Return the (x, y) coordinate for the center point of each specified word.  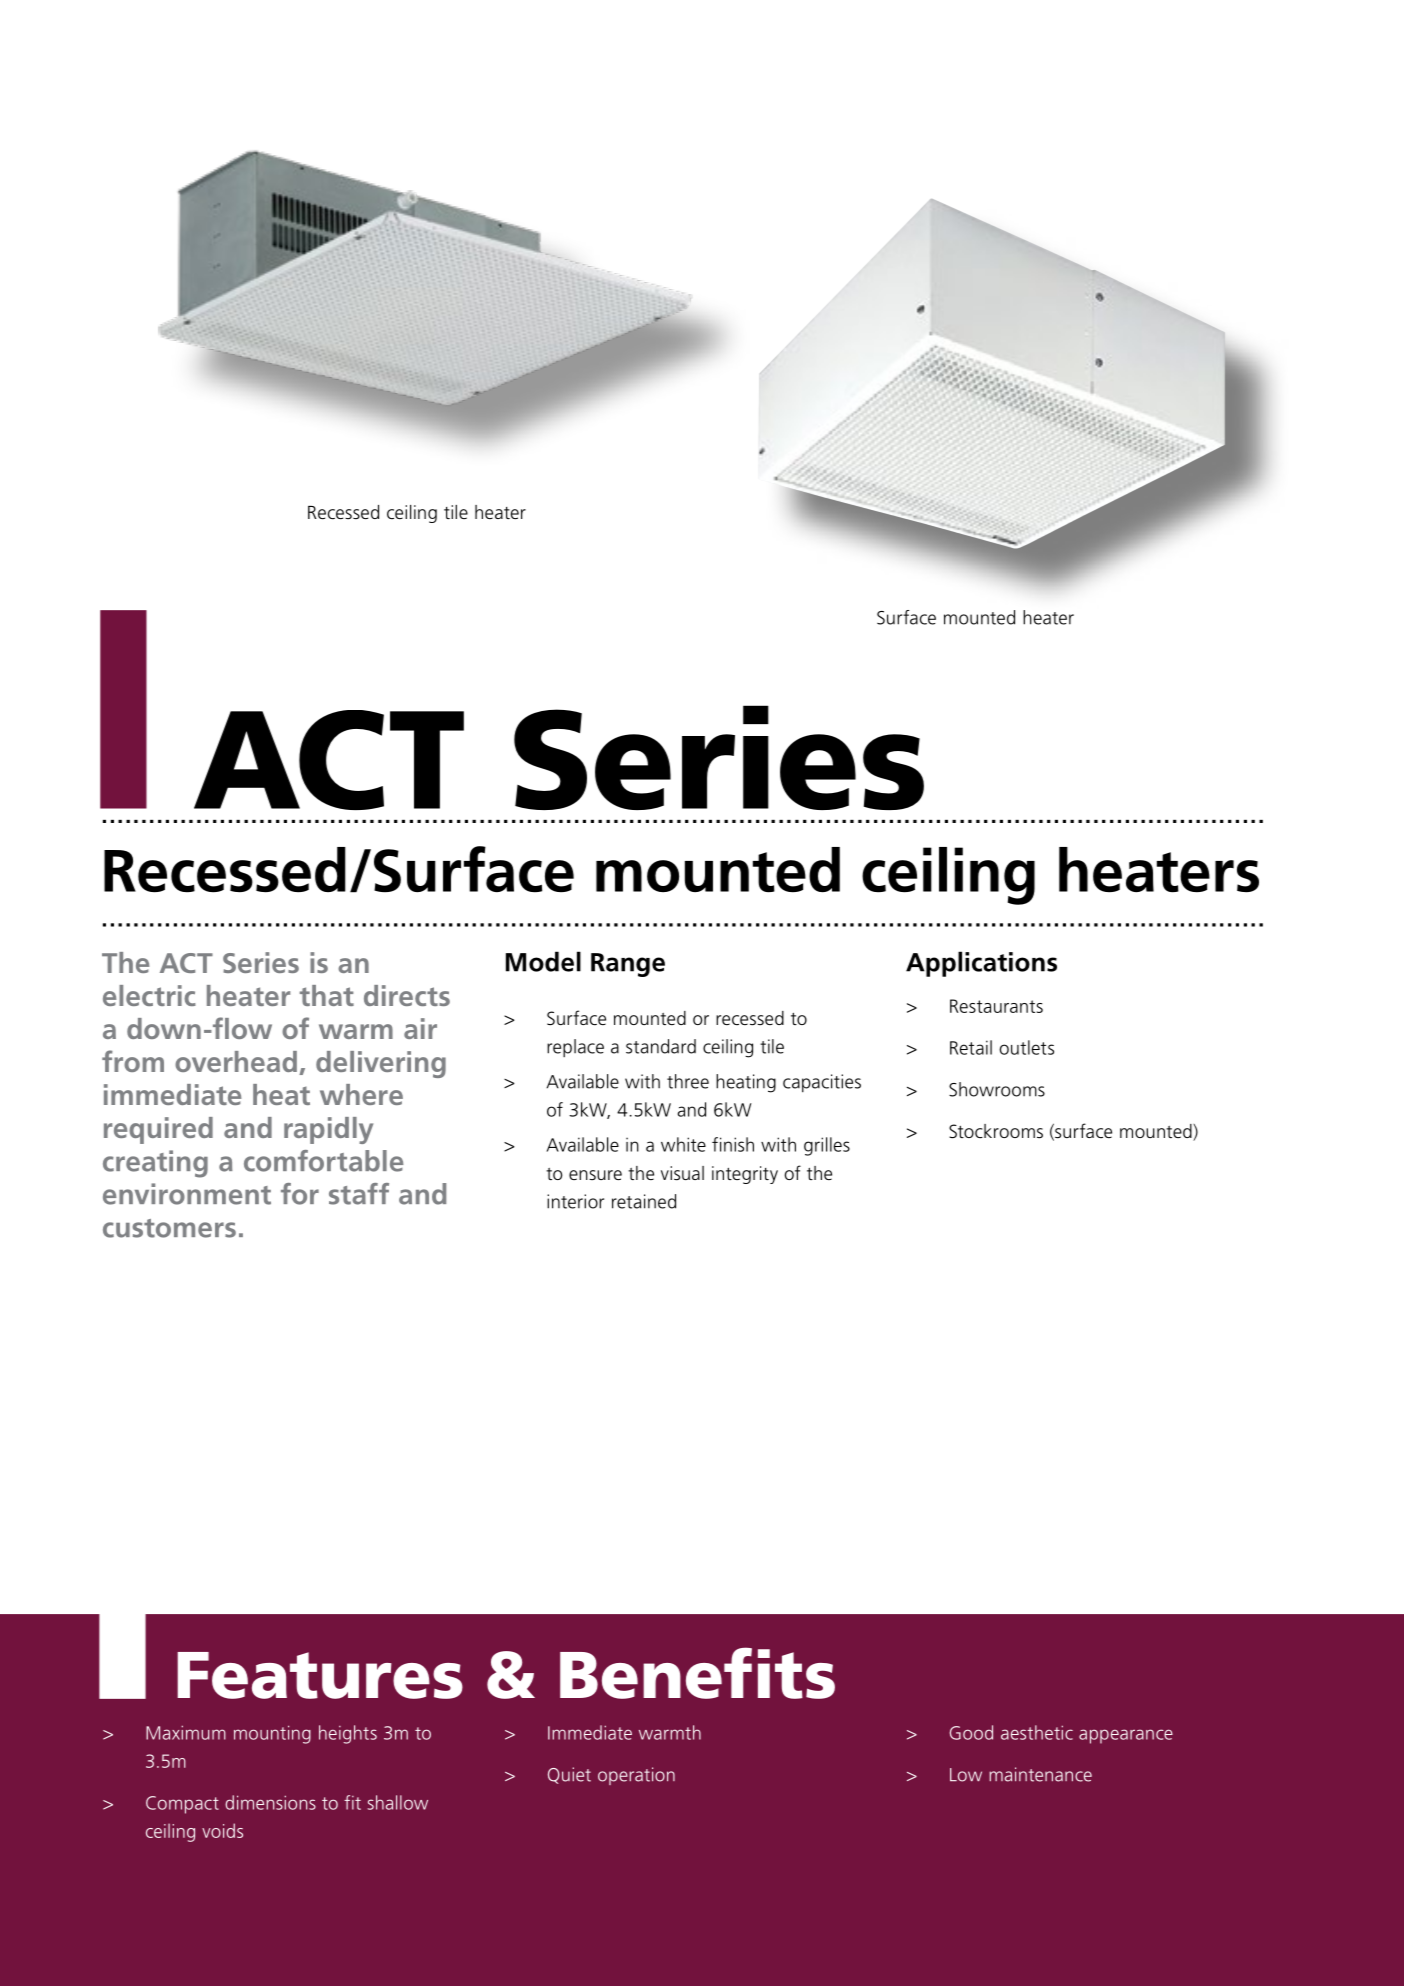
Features (320, 1675)
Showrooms (997, 1089)
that (327, 995)
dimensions (270, 1802)
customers (169, 1228)
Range (628, 965)
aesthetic (1037, 1732)
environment (187, 1194)
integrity (745, 1175)
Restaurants (996, 1006)
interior (575, 1201)
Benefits (697, 1673)
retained (644, 1201)
